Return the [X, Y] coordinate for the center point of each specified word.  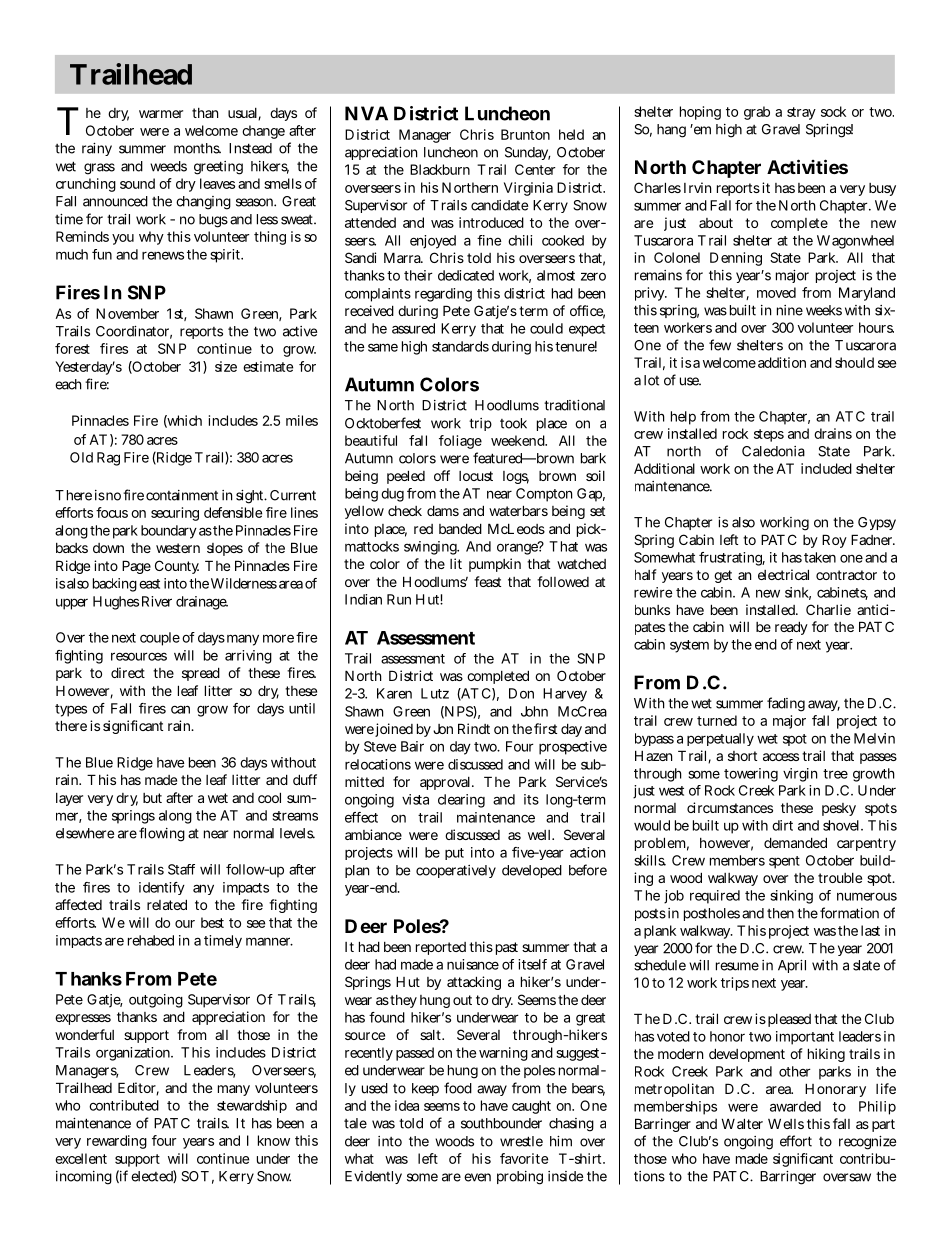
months [197, 148]
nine [790, 310]
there [71, 725]
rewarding [117, 1142]
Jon [443, 729]
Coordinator [134, 332]
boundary [169, 532]
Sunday [528, 153]
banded [460, 528]
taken [820, 557]
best [212, 922]
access [781, 757]
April [792, 966]
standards [460, 346]
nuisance [473, 964]
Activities [807, 166]
